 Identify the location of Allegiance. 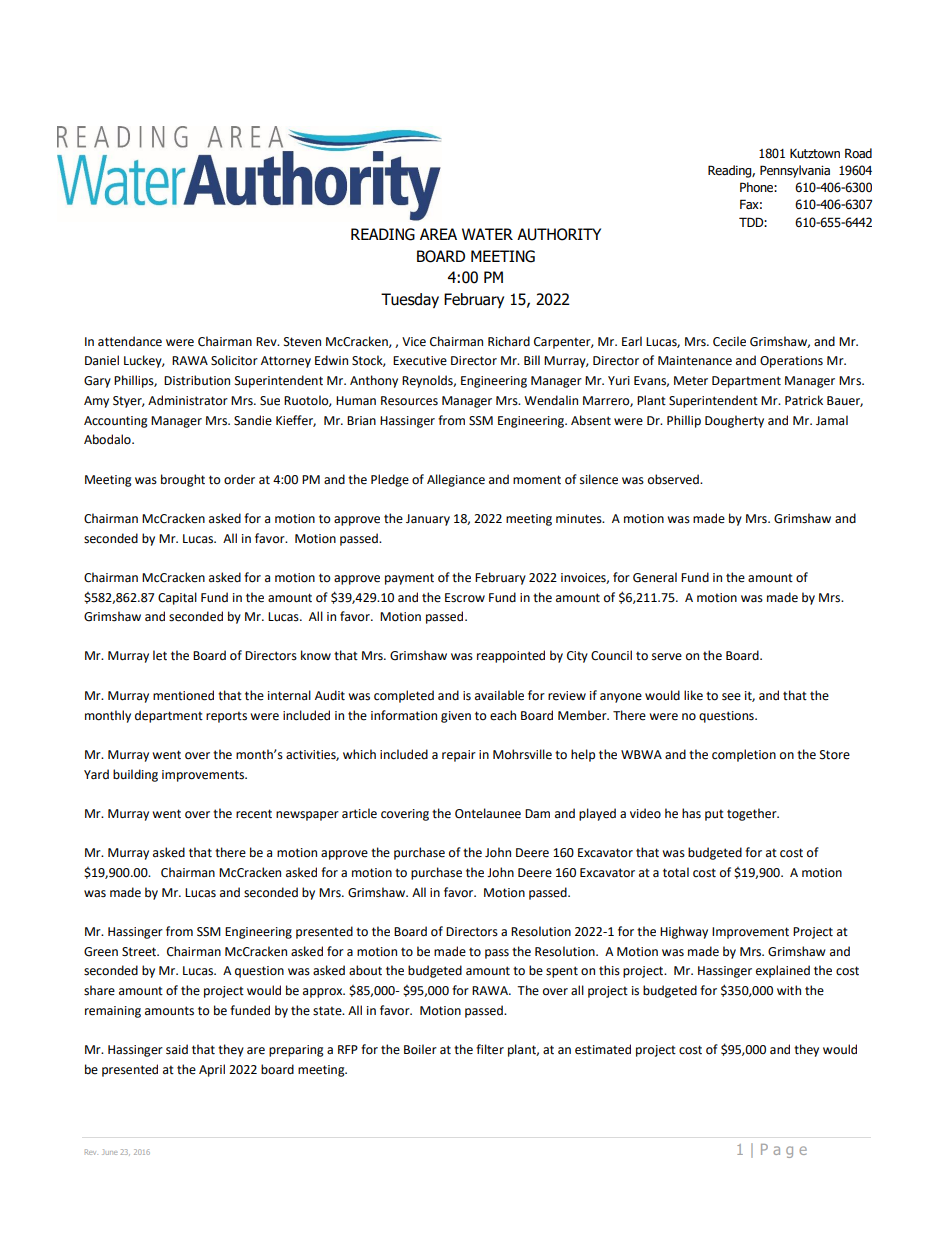
(456, 480).
